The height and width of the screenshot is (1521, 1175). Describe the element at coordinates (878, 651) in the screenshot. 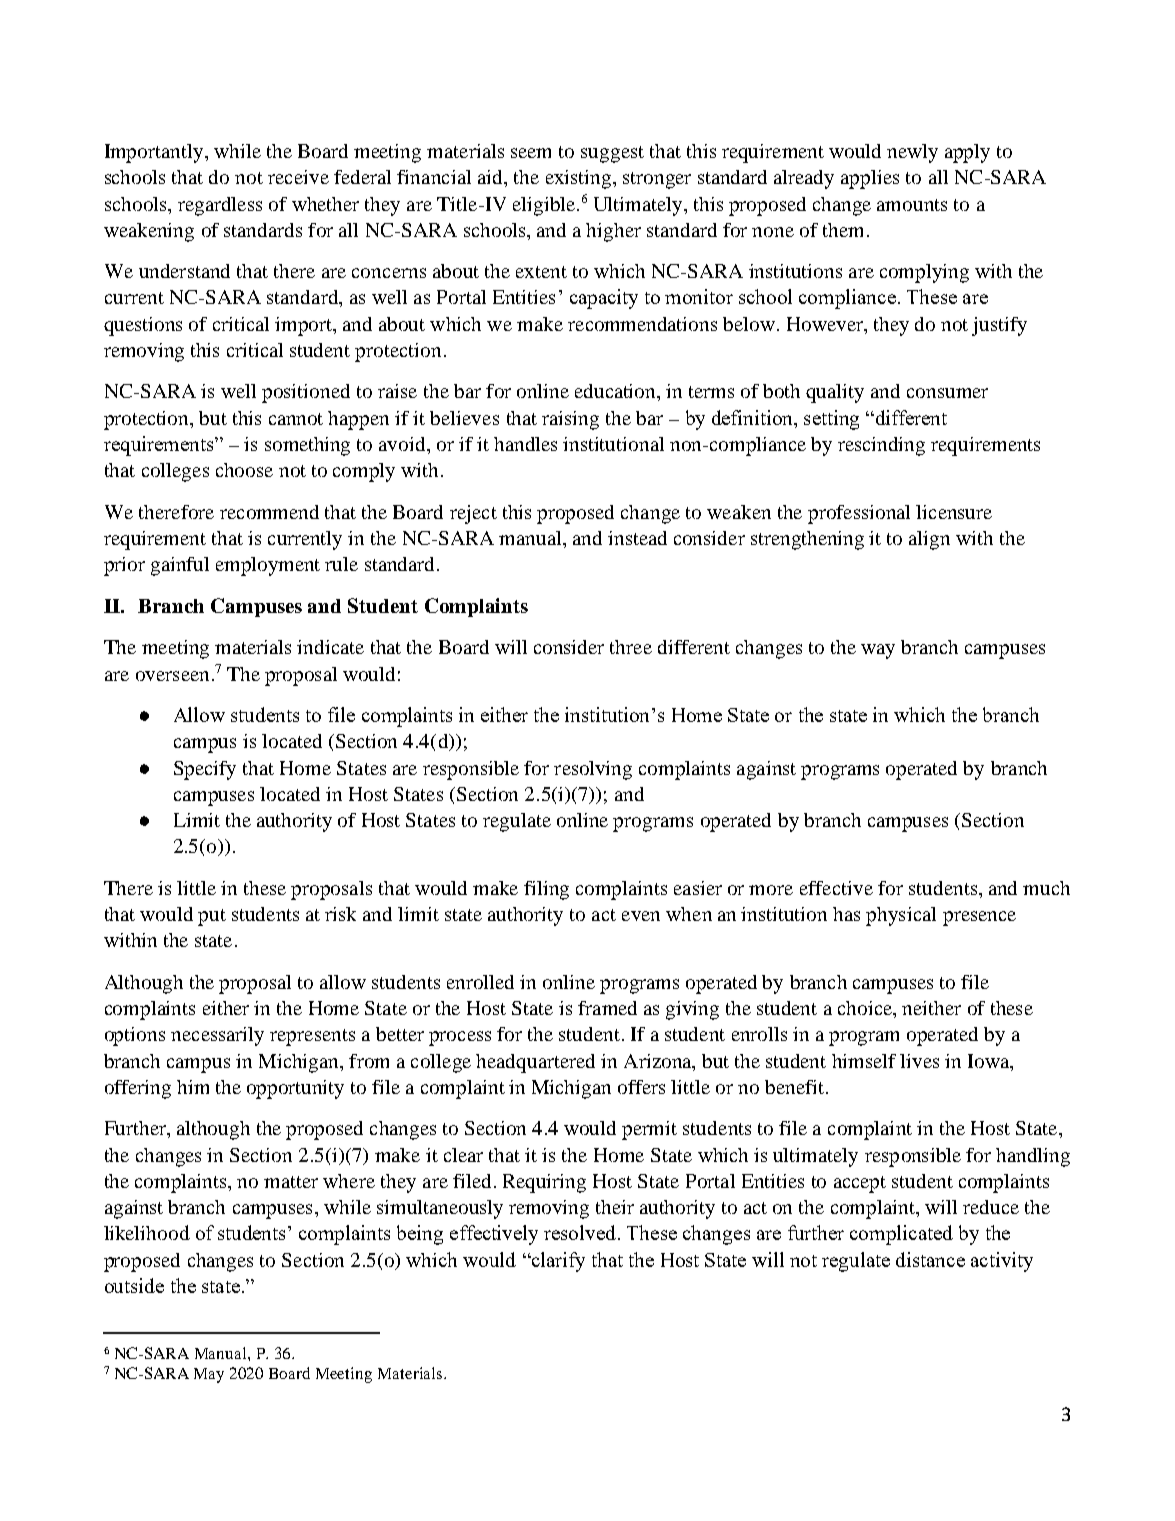

I see `way` at that location.
